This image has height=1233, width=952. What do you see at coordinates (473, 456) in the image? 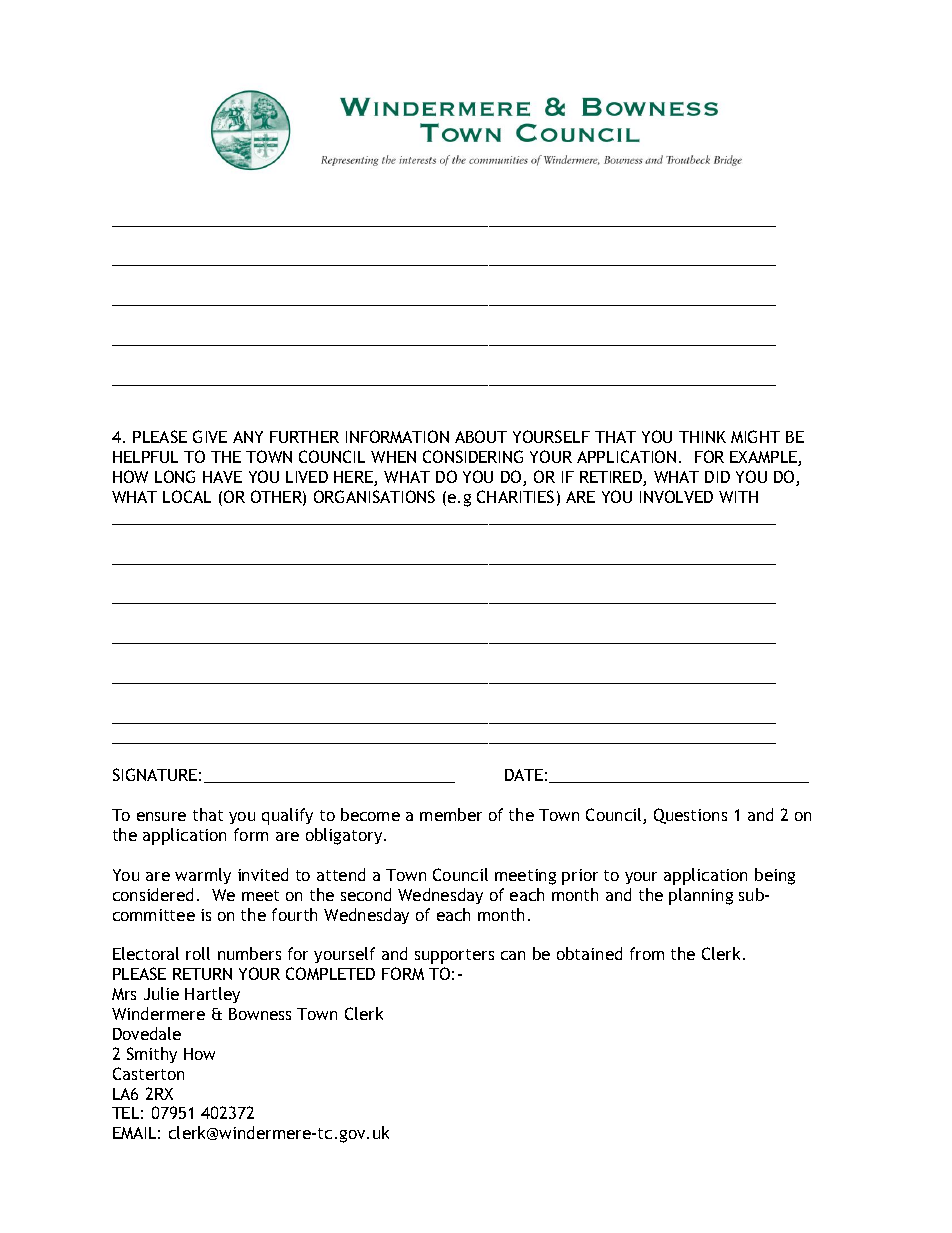
I see `CONSIDERING` at bounding box center [473, 456].
